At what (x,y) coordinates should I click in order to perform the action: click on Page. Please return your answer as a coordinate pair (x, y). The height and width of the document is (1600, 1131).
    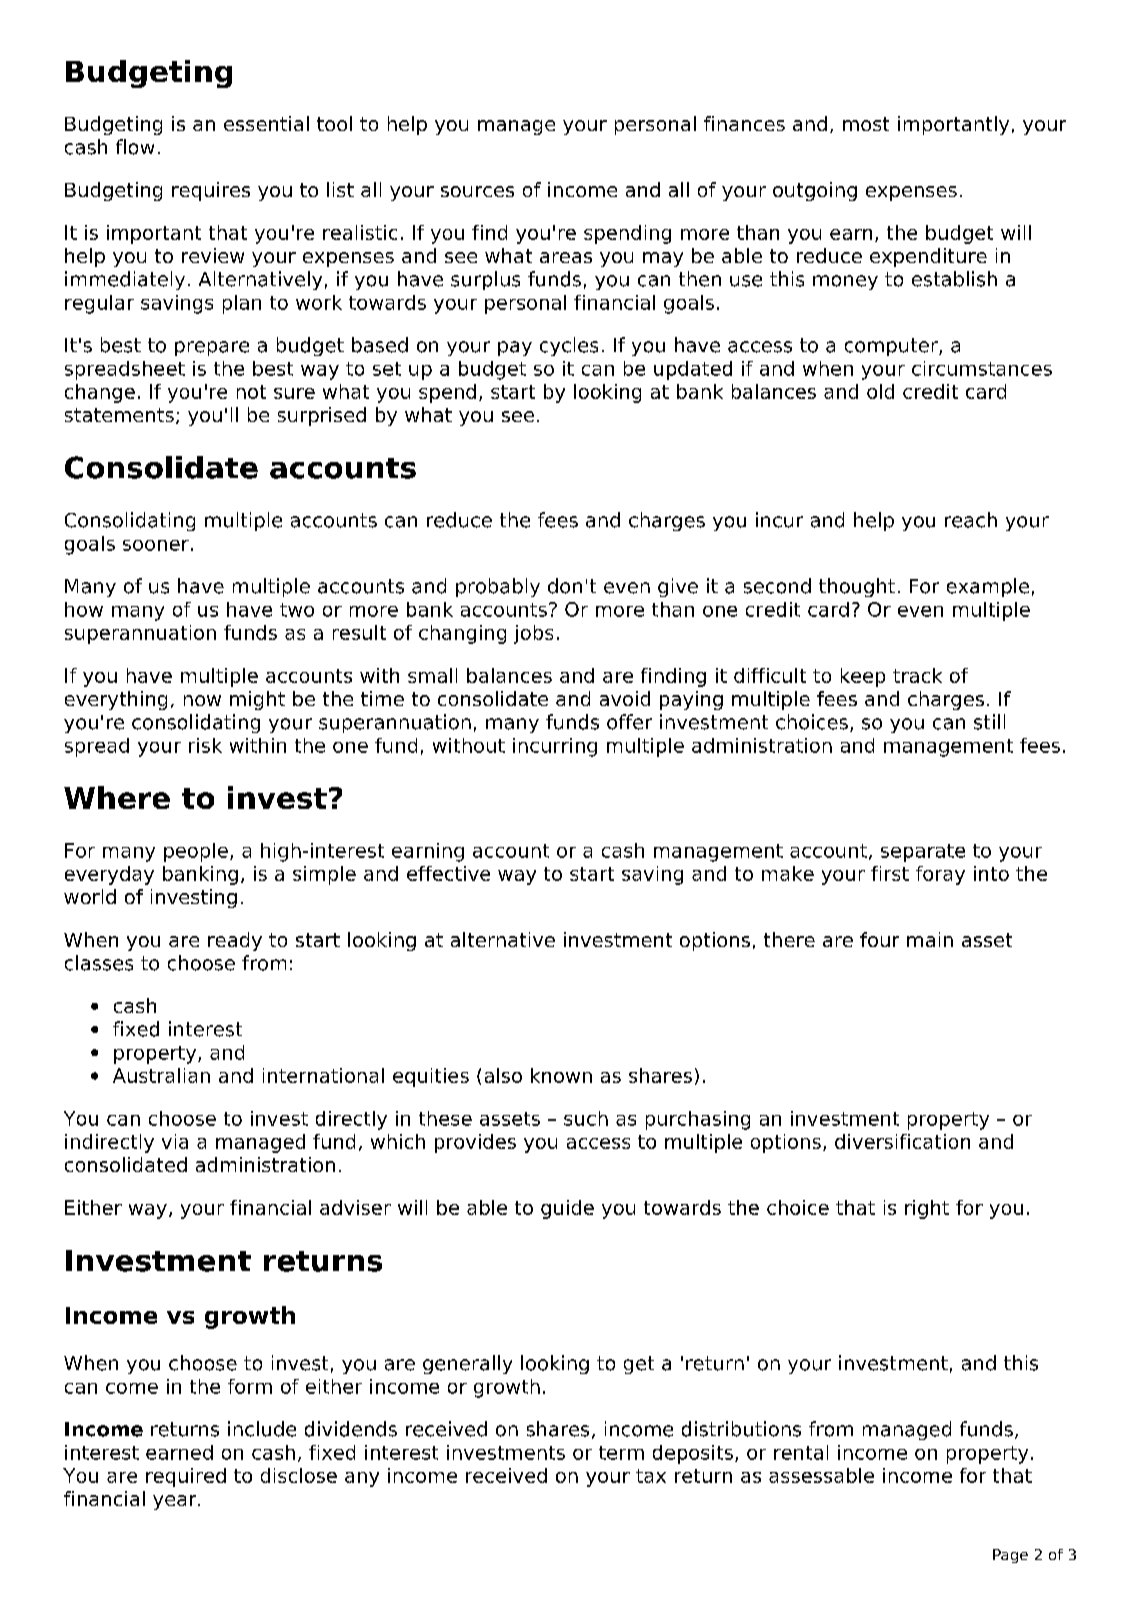
    Looking at the image, I should click on (1010, 1556).
